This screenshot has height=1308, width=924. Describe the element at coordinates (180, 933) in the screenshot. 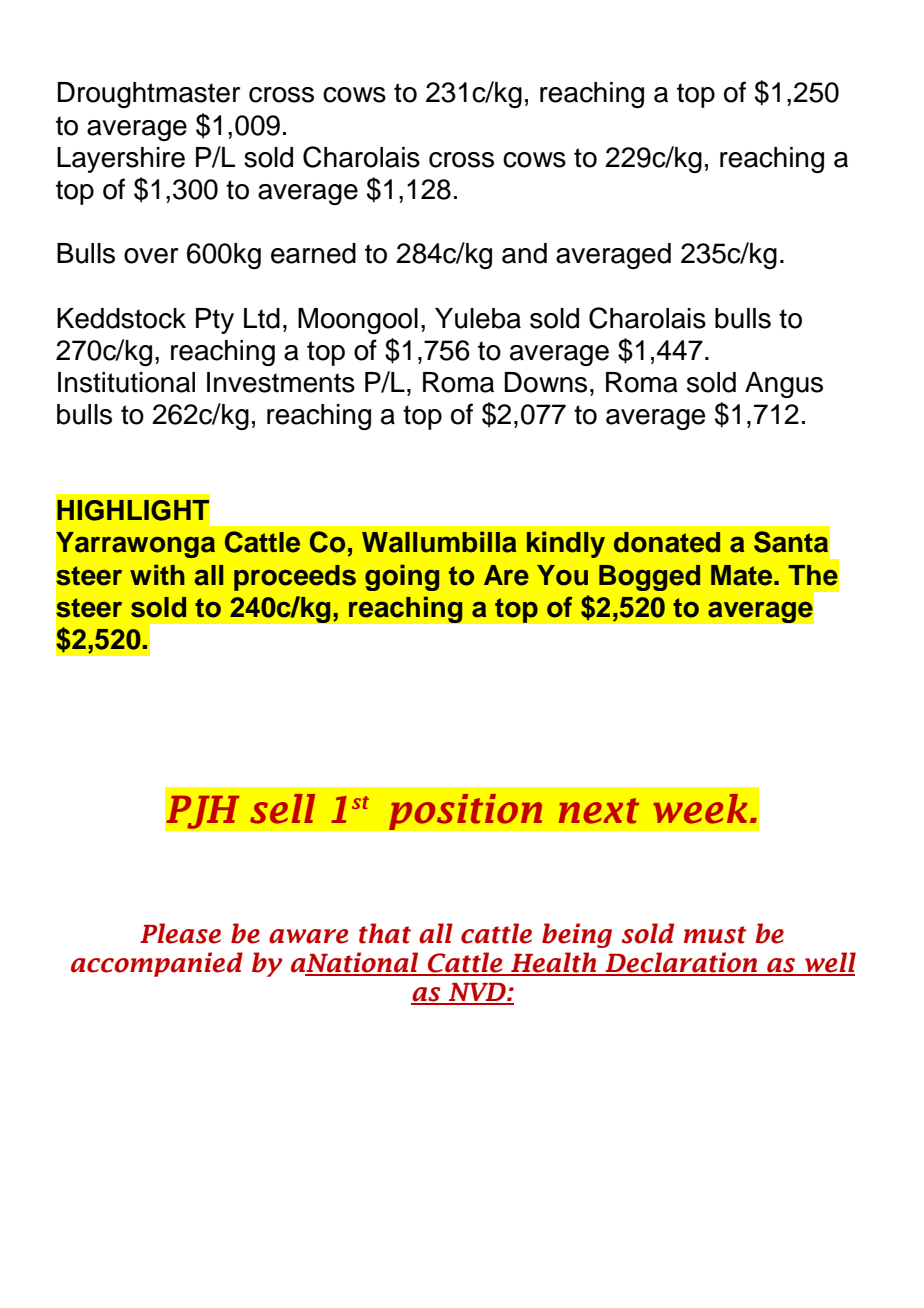

I see `Please` at that location.
